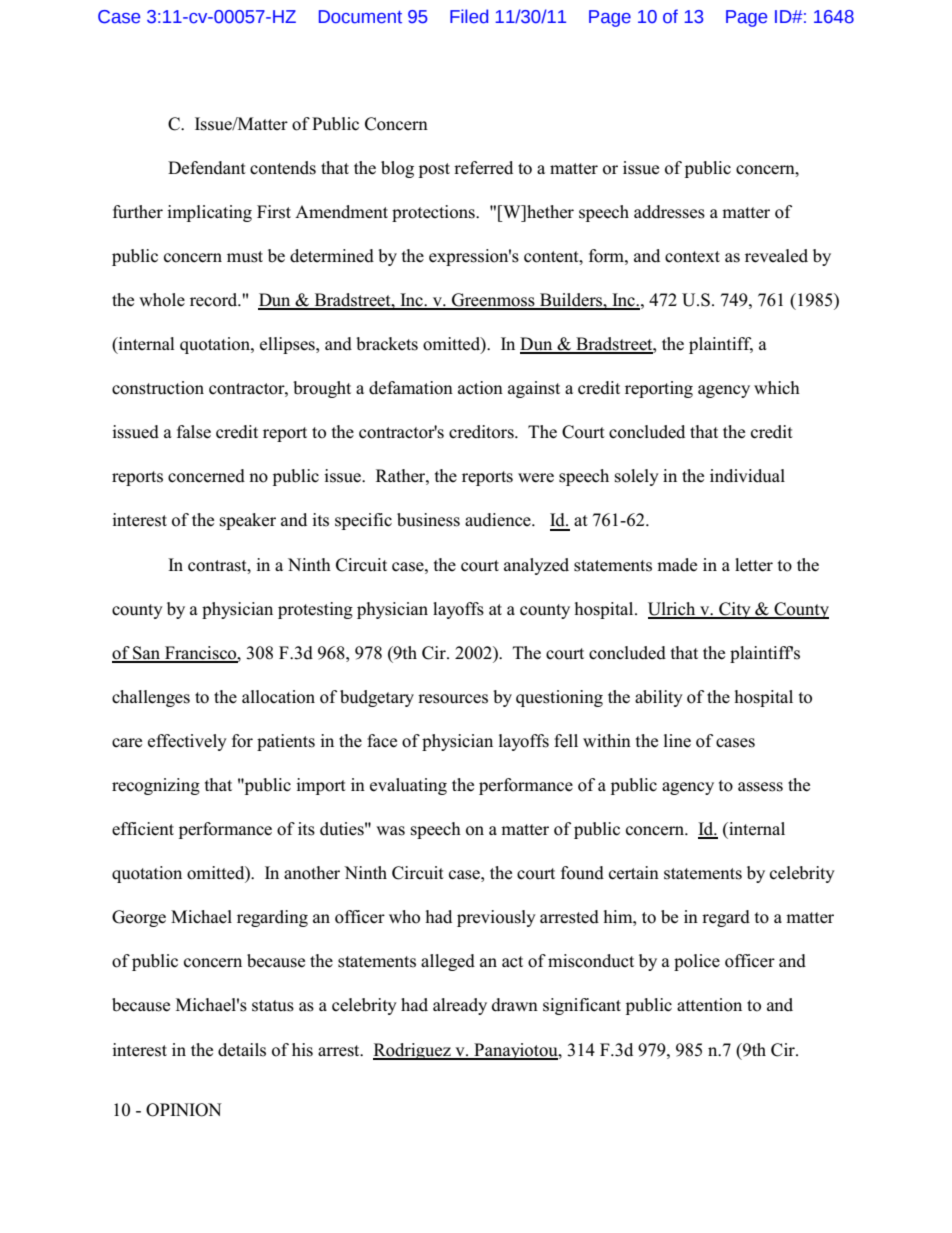 This screenshot has height=1233, width=952. What do you see at coordinates (677, 565) in the screenshot?
I see `made` at bounding box center [677, 565].
